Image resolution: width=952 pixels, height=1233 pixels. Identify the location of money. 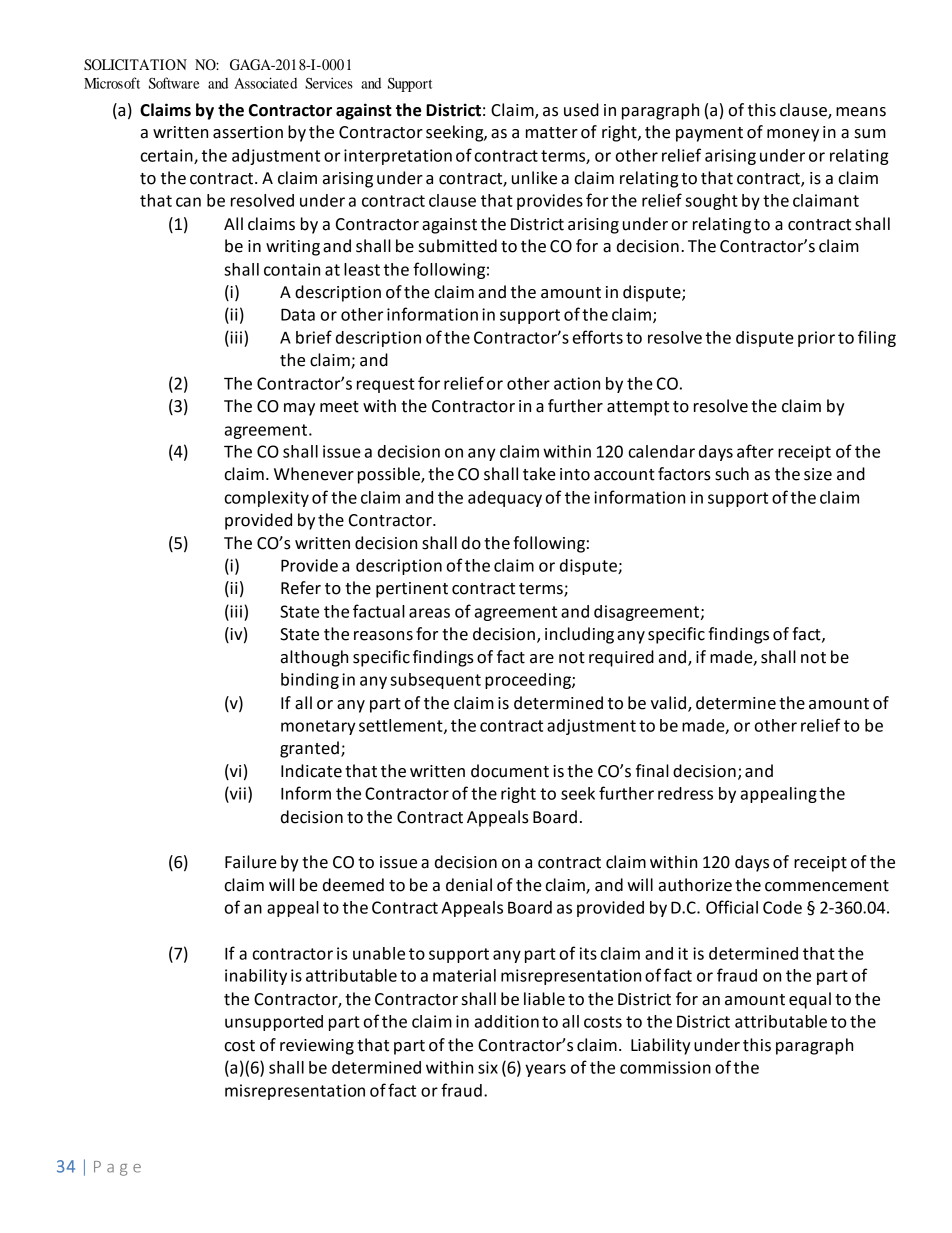
(793, 135).
